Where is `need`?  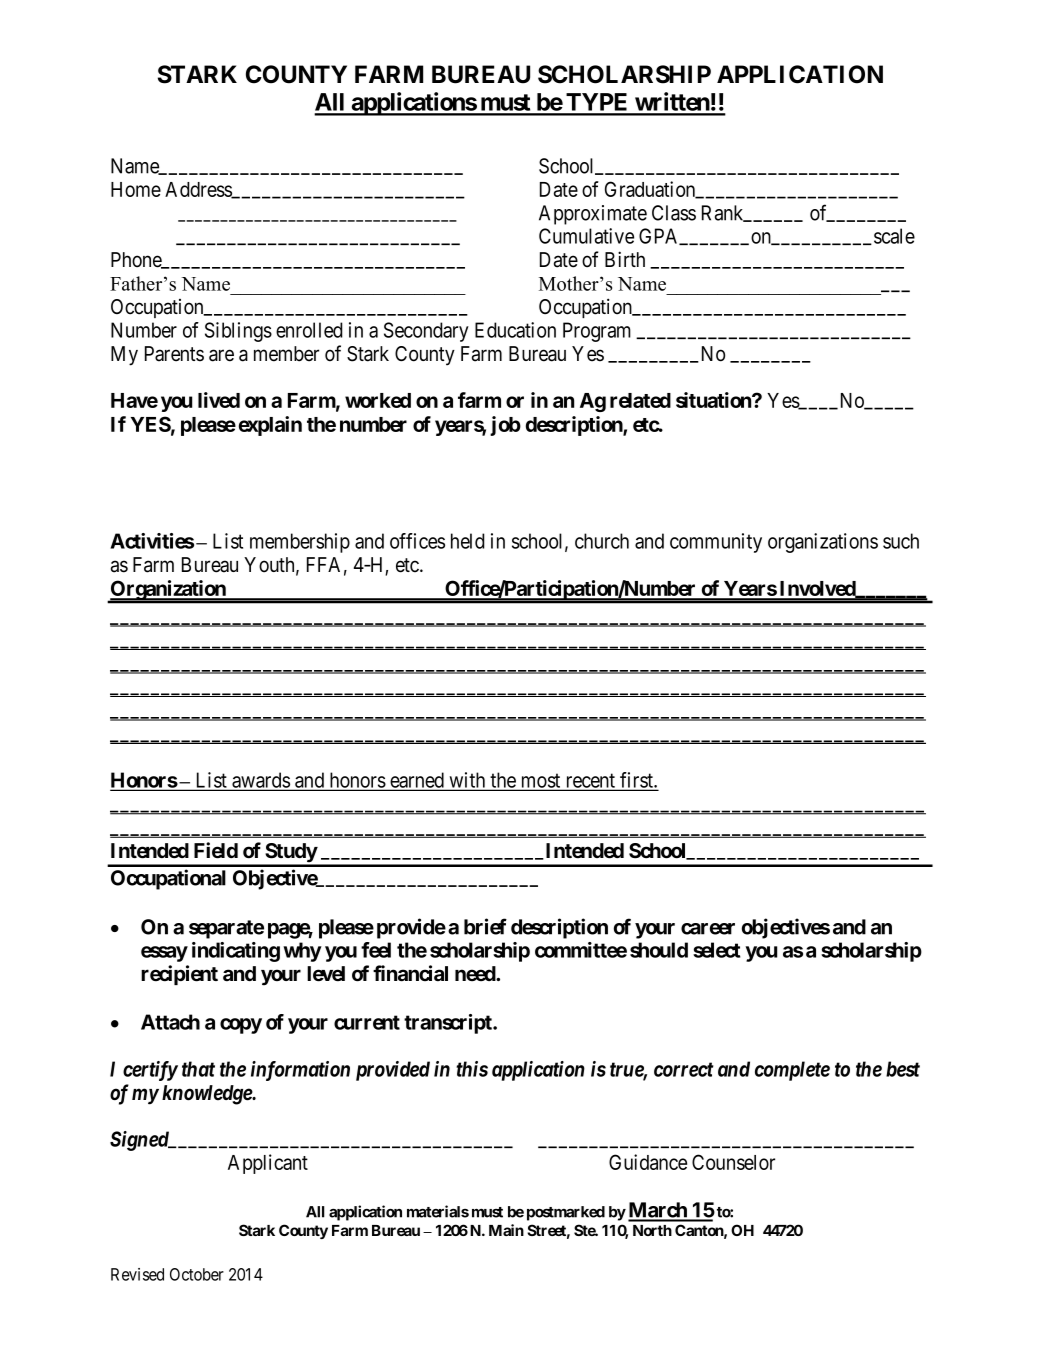 need is located at coordinates (476, 974).
